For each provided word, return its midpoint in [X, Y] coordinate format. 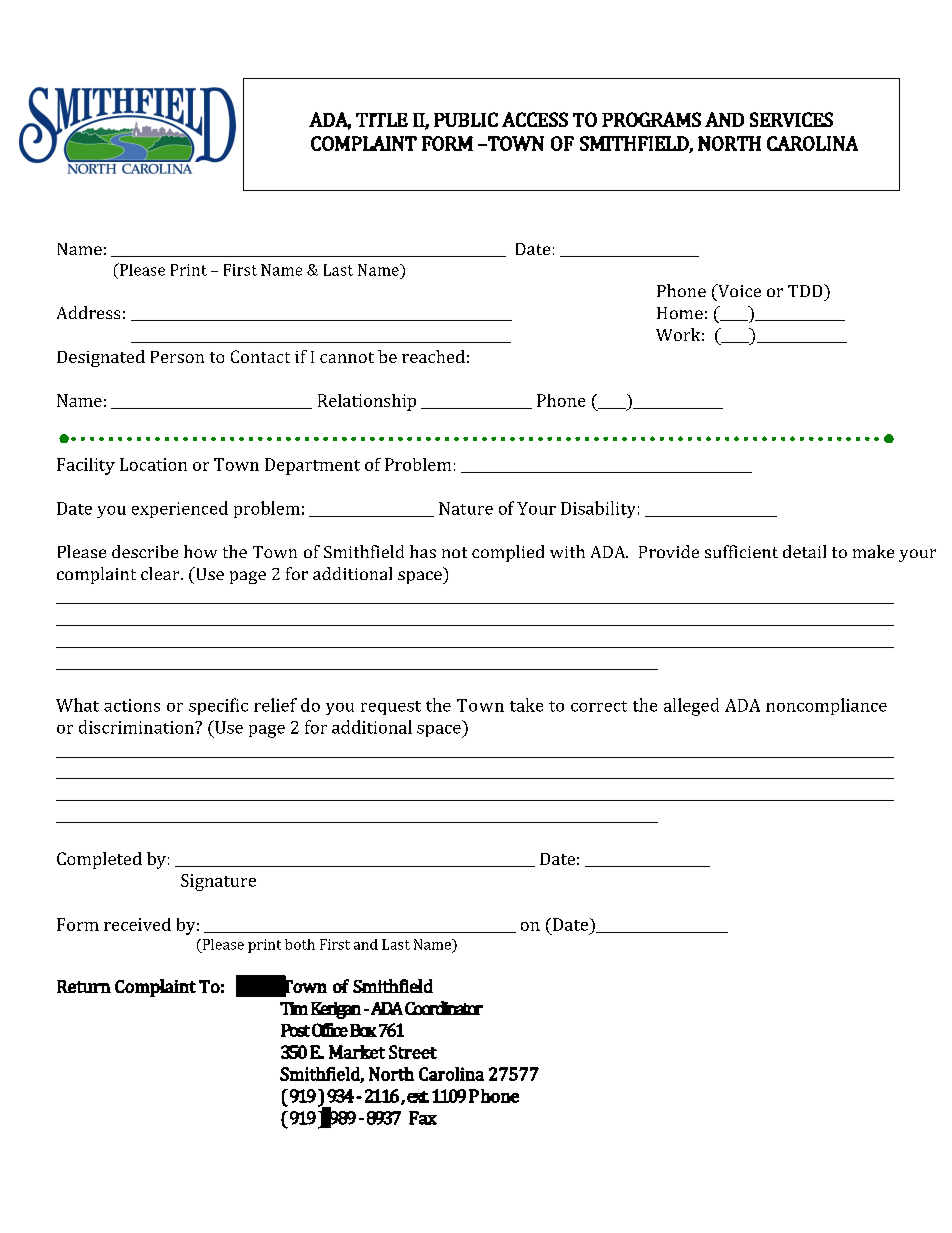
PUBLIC [466, 119]
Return [84, 986]
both [300, 944]
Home [680, 313]
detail [804, 551]
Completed [99, 860]
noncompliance [826, 706]
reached [433, 356]
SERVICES [791, 119]
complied [508, 553]
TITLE [382, 120]
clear [161, 573]
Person [177, 357]
